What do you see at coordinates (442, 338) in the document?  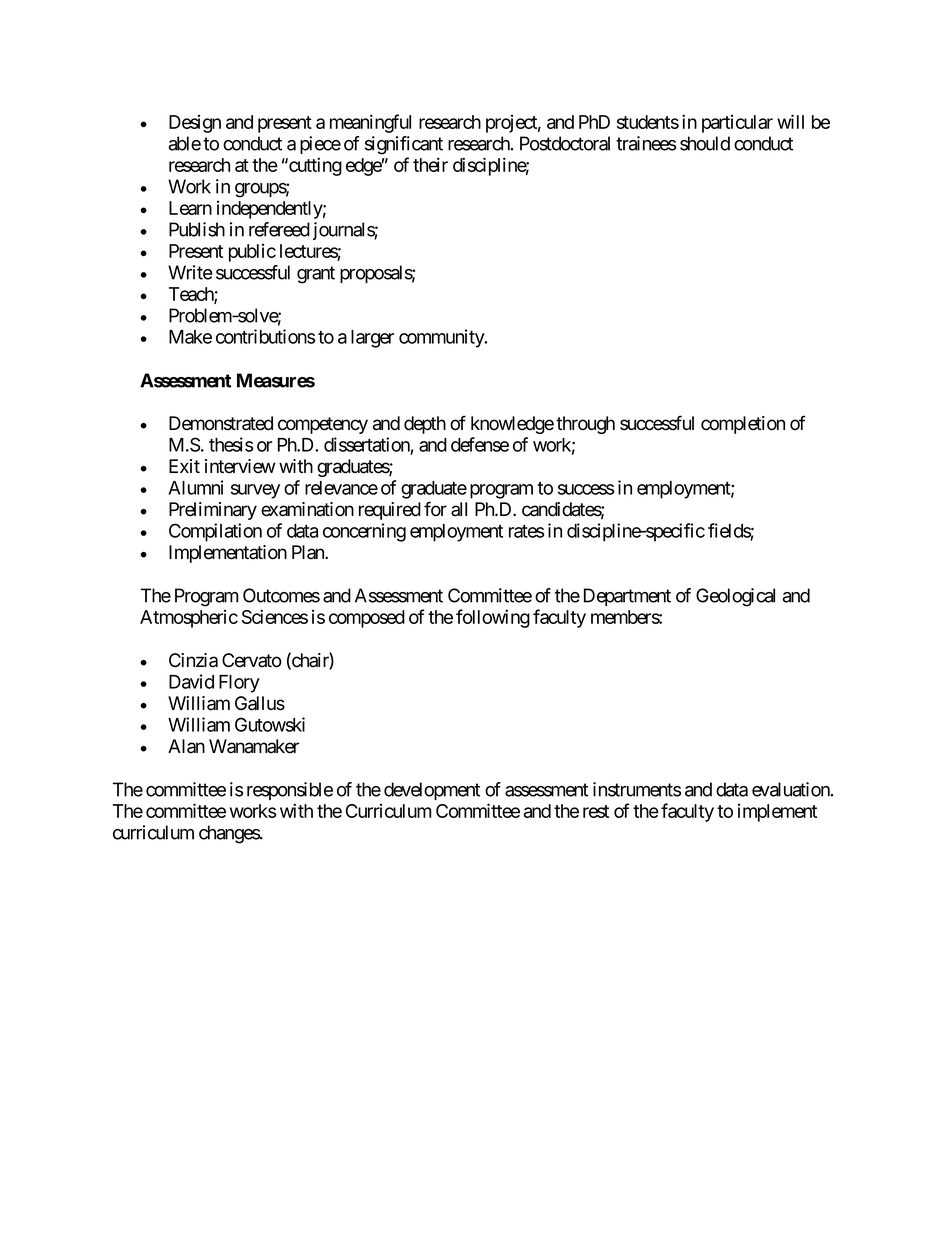 I see `community` at bounding box center [442, 338].
